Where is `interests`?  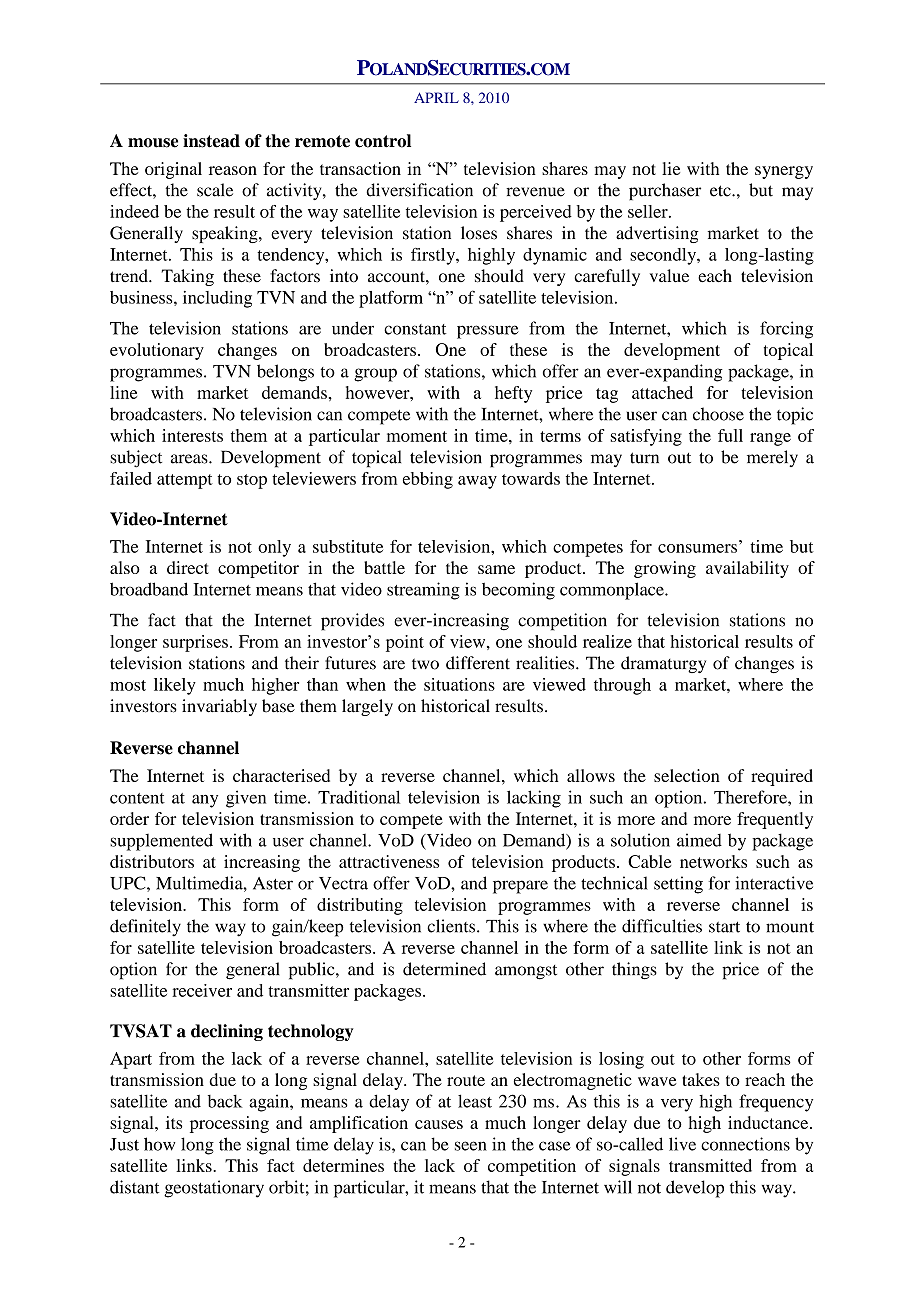
interests is located at coordinates (192, 435).
